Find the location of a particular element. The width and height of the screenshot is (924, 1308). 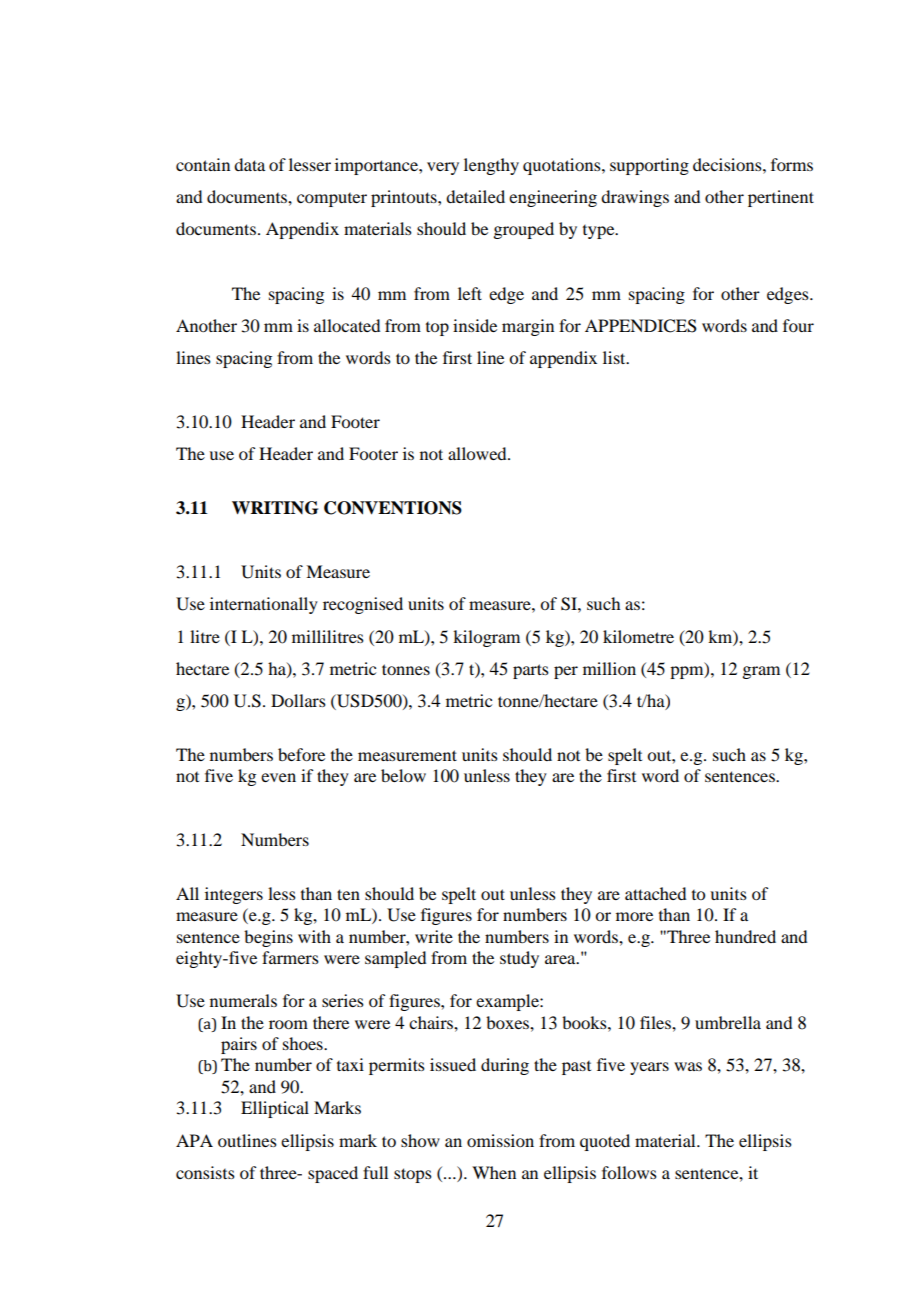

even is located at coordinates (278, 777).
